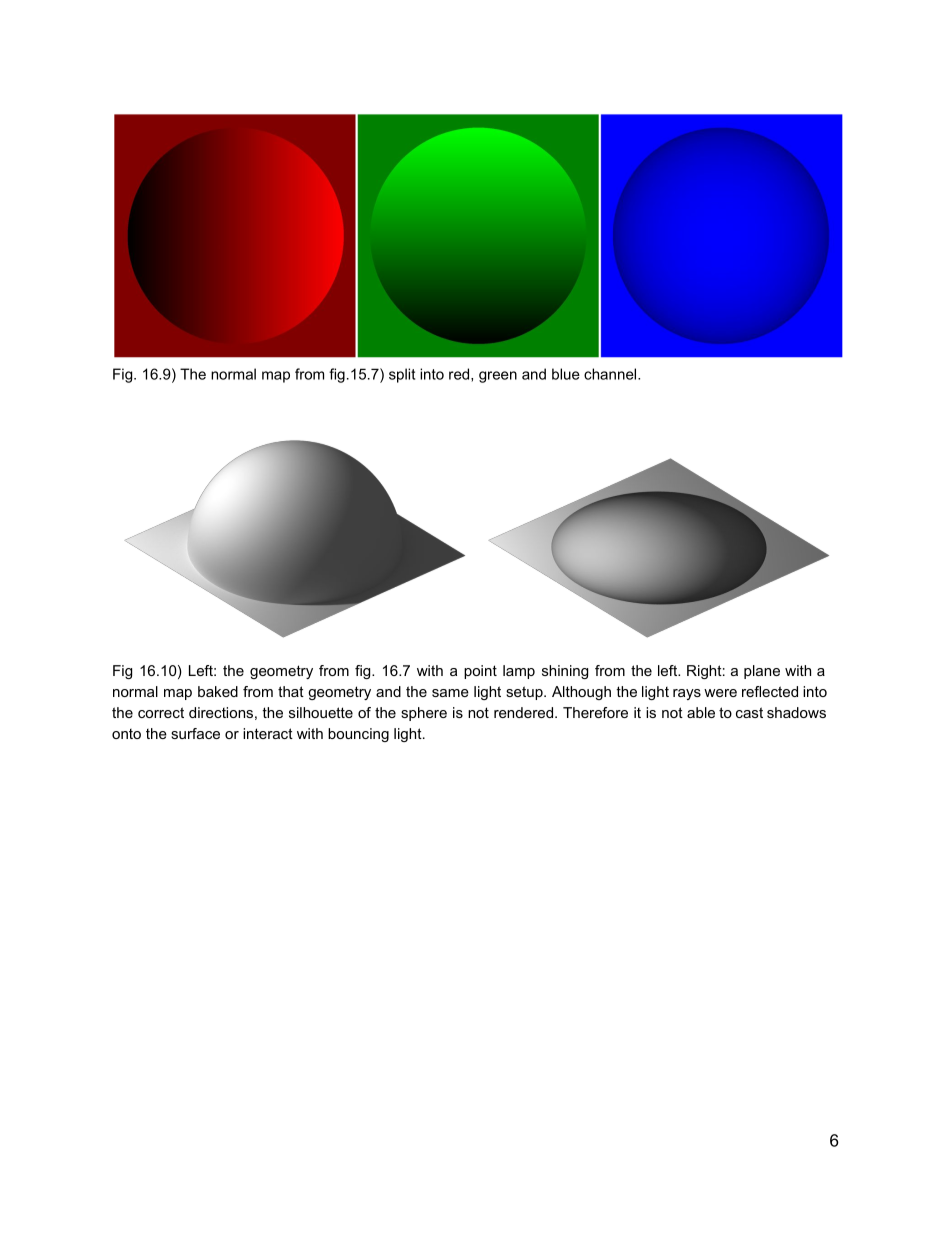 The image size is (952, 1233). What do you see at coordinates (498, 377) in the screenshot?
I see `green` at bounding box center [498, 377].
